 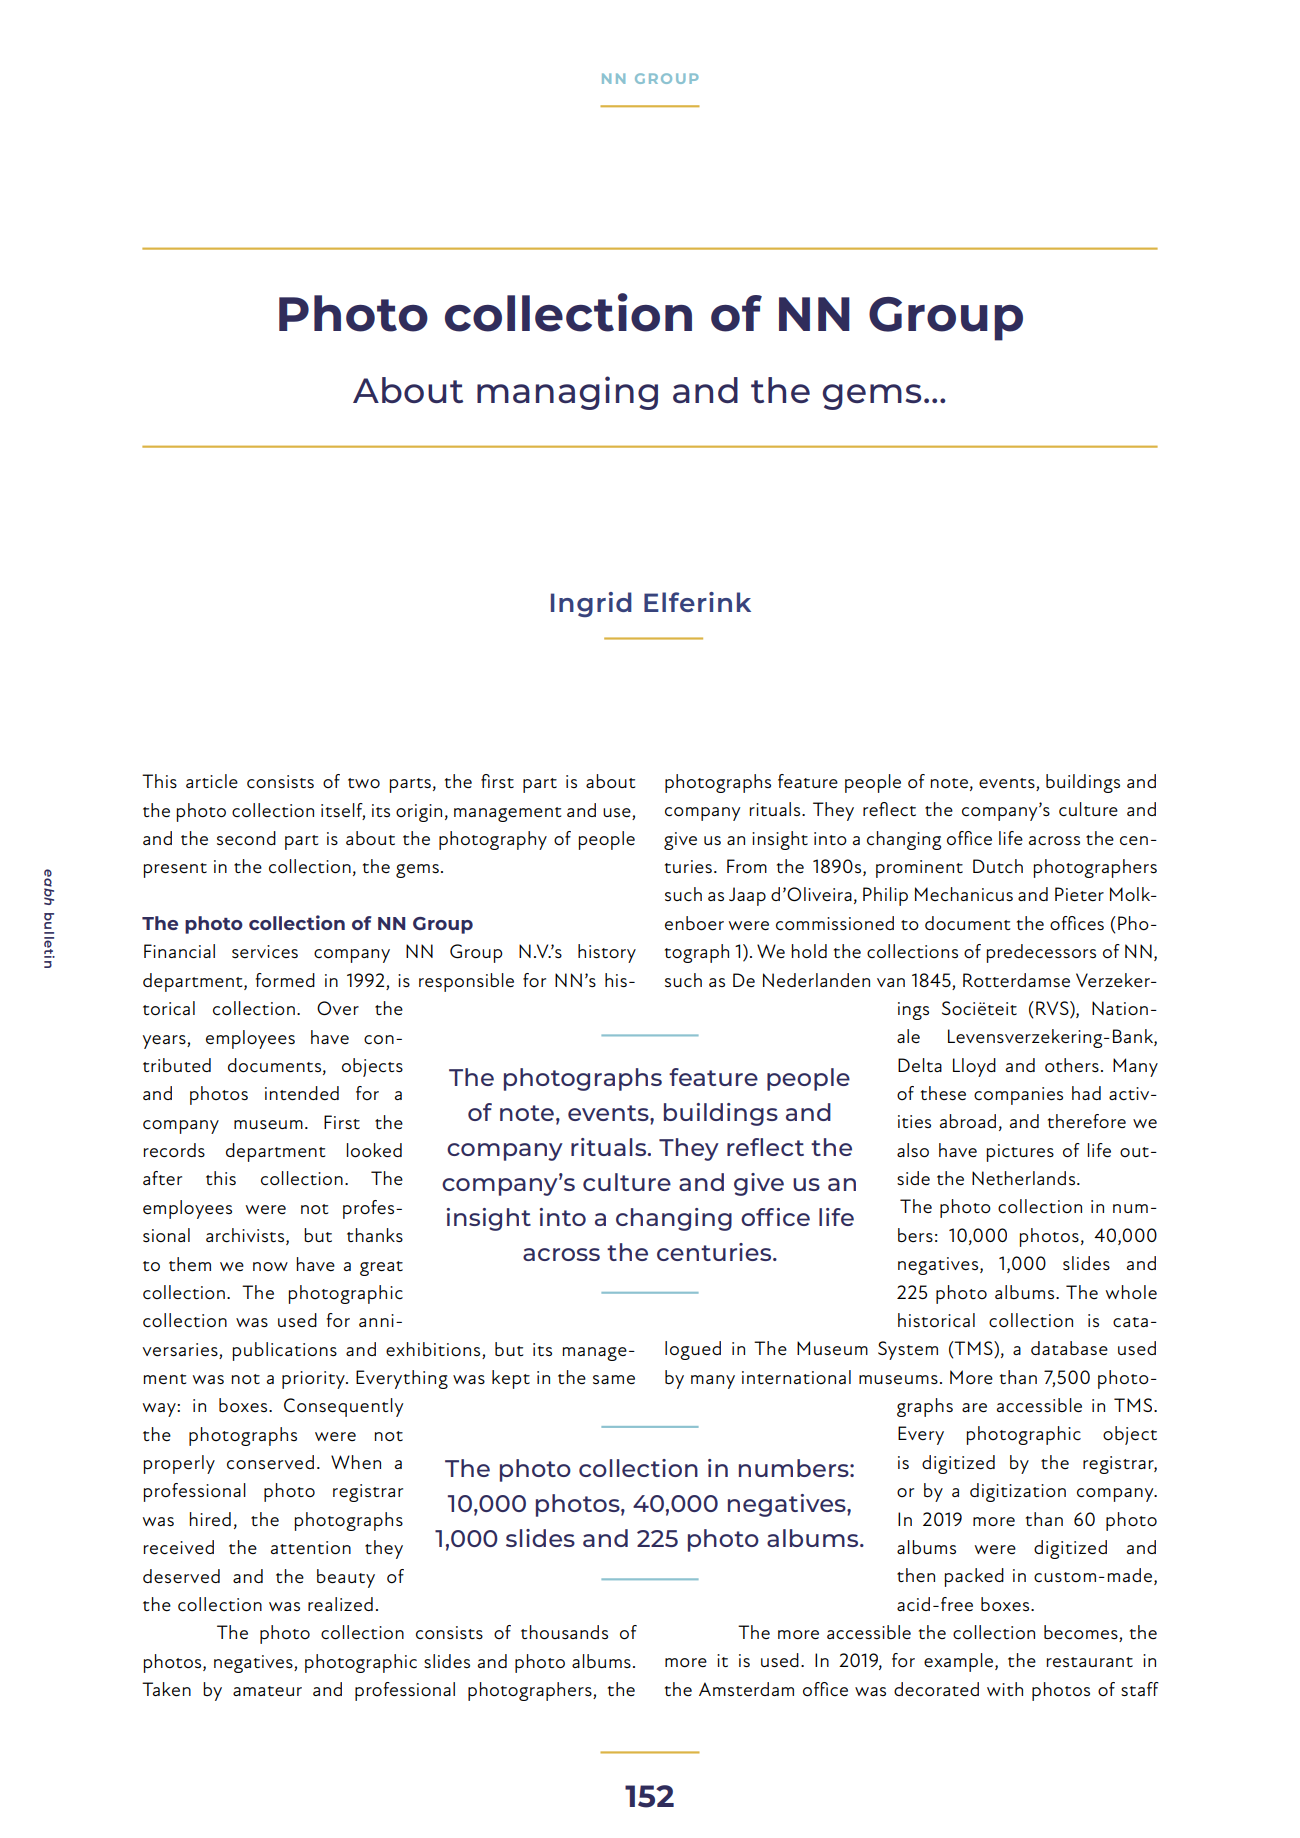 What do you see at coordinates (567, 393) in the screenshot?
I see `managing` at bounding box center [567, 393].
